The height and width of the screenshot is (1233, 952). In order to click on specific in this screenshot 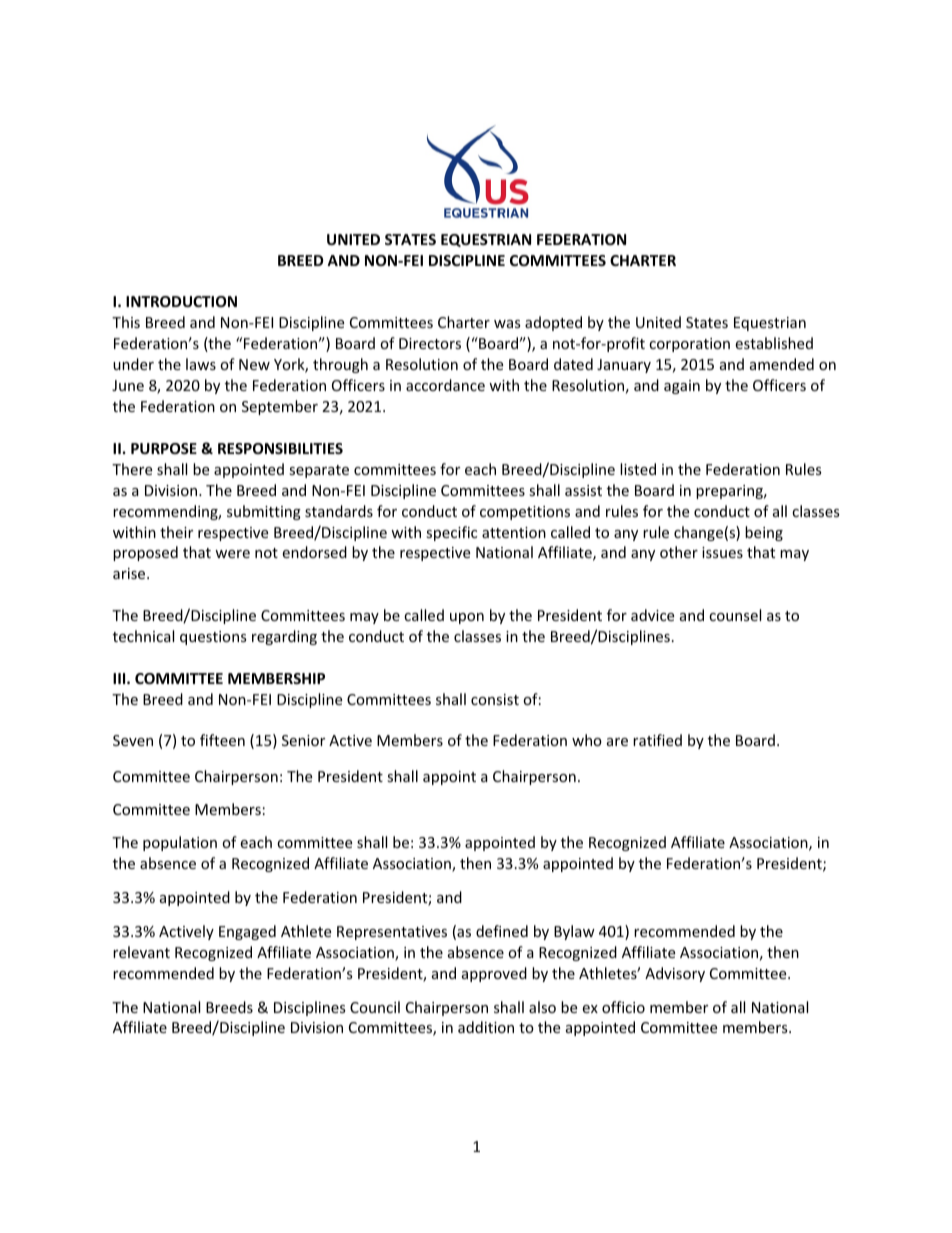, I will do `click(451, 533)`.
